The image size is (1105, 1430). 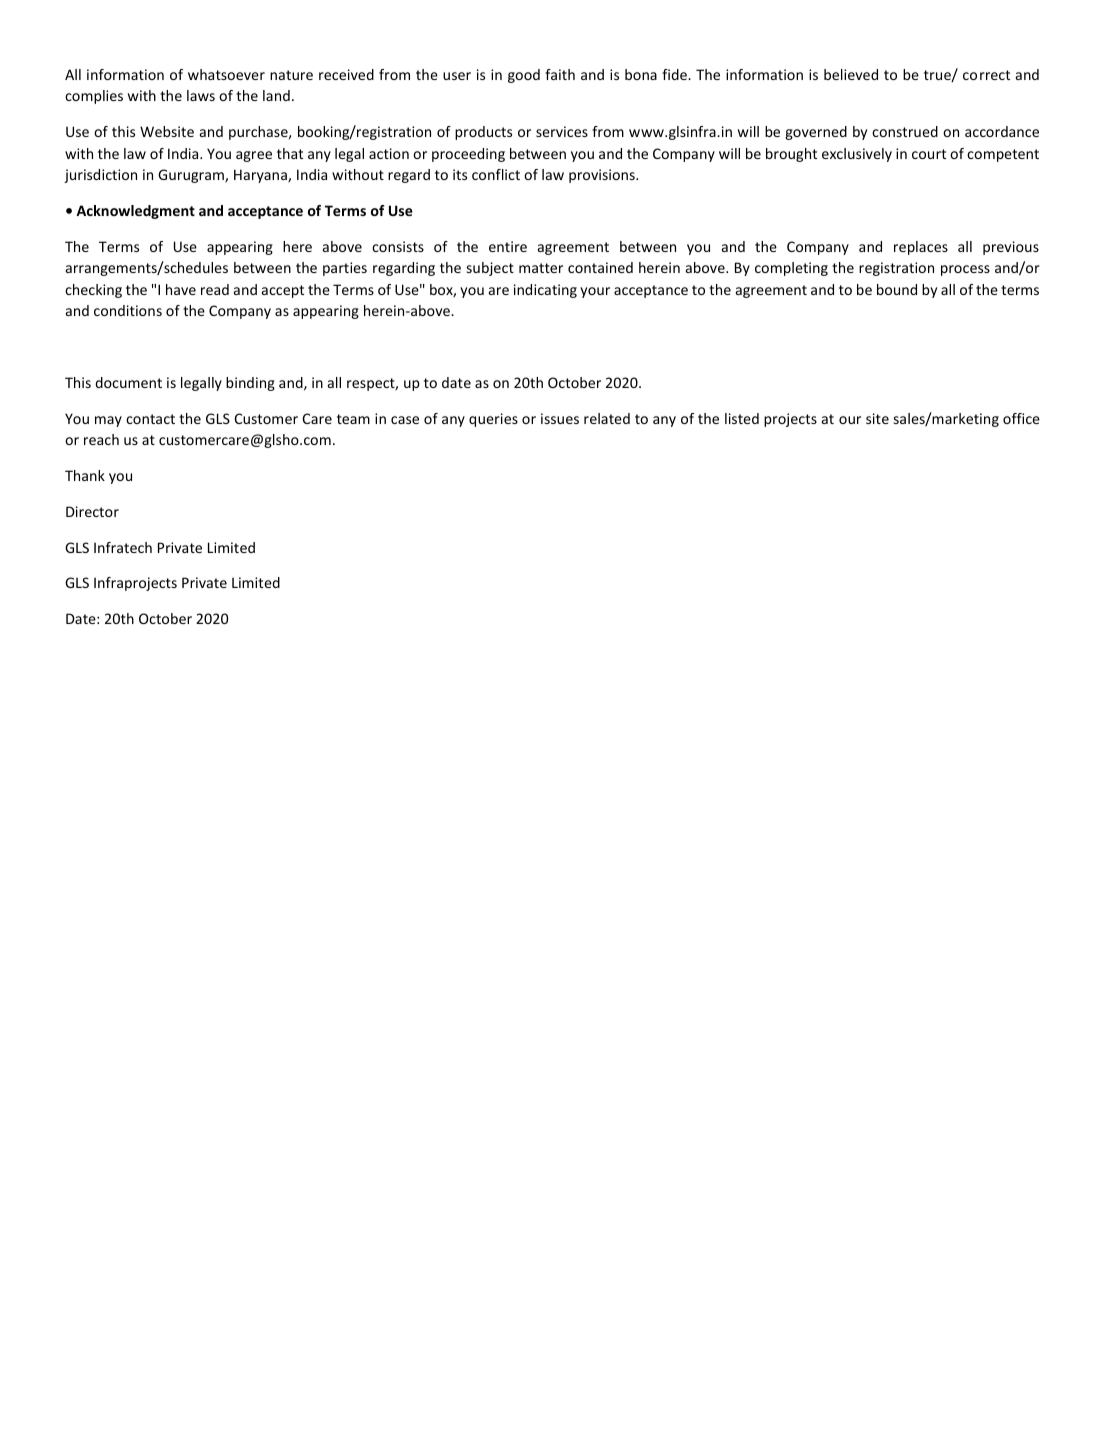 What do you see at coordinates (493, 420) in the document?
I see `queries` at bounding box center [493, 420].
